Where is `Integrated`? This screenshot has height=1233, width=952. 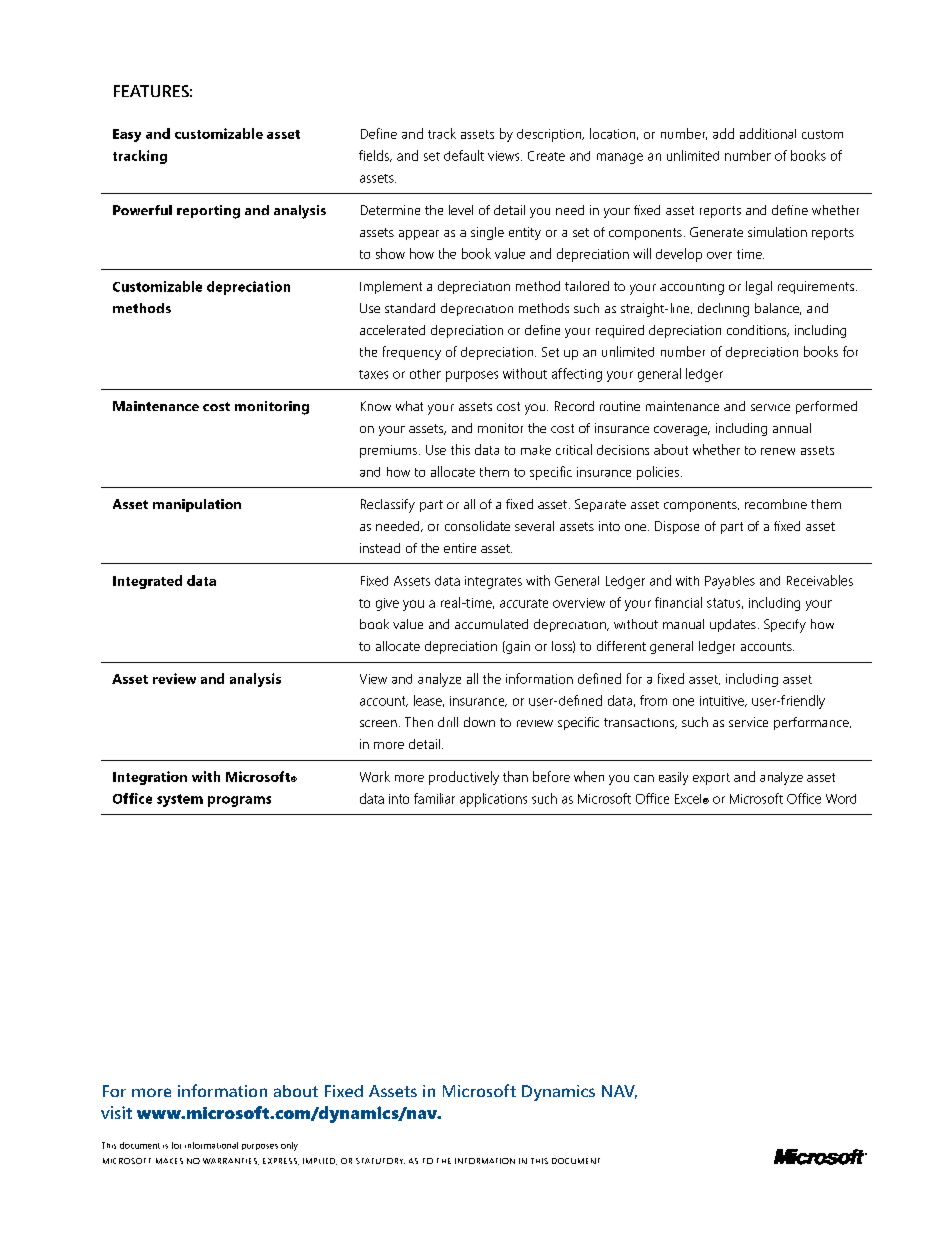 Integrated is located at coordinates (147, 582).
